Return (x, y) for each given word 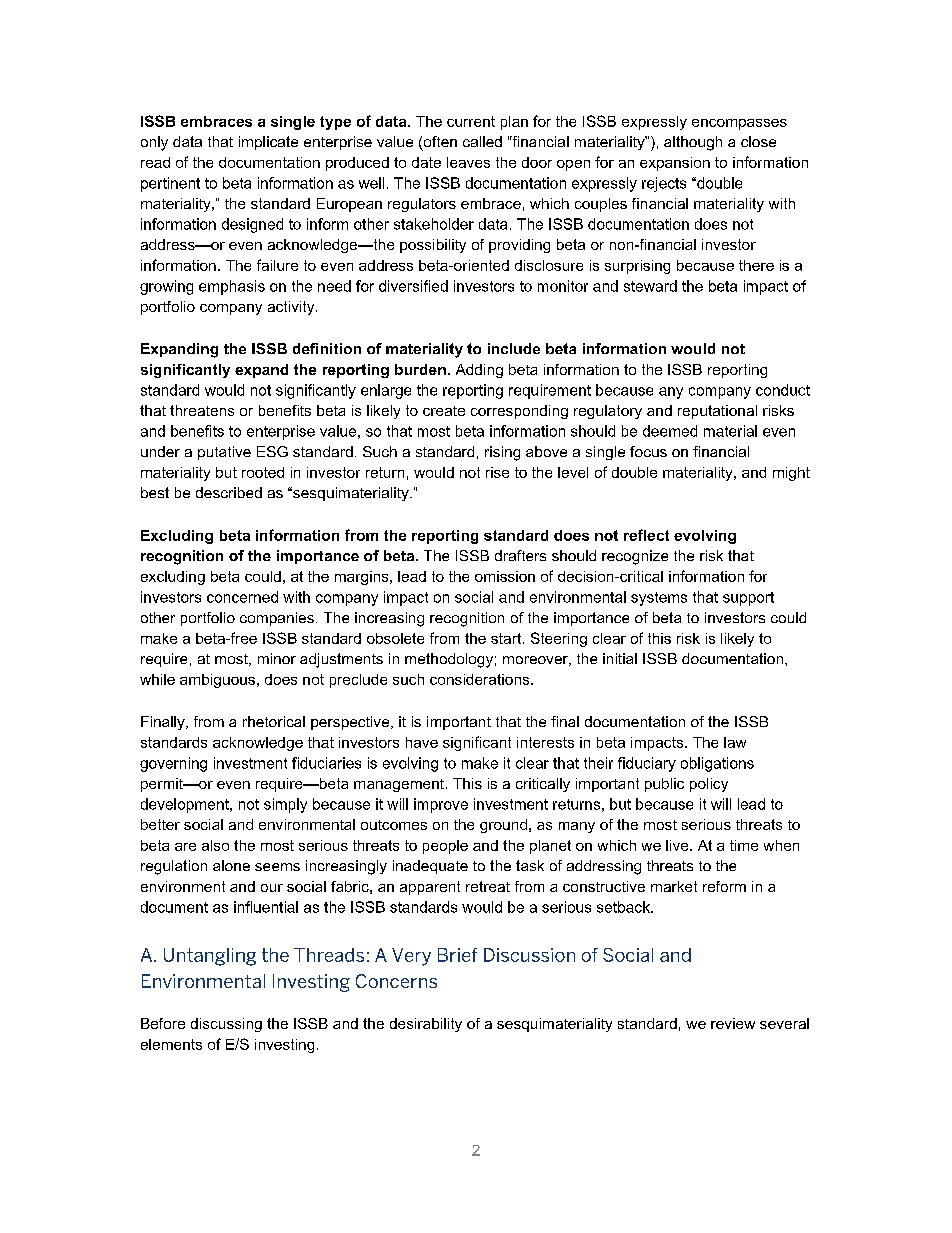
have (422, 742)
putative (224, 453)
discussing (226, 1025)
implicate (268, 143)
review (733, 1023)
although (693, 143)
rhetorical (274, 721)
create (444, 411)
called (482, 141)
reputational (717, 412)
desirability (426, 1025)
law (735, 742)
